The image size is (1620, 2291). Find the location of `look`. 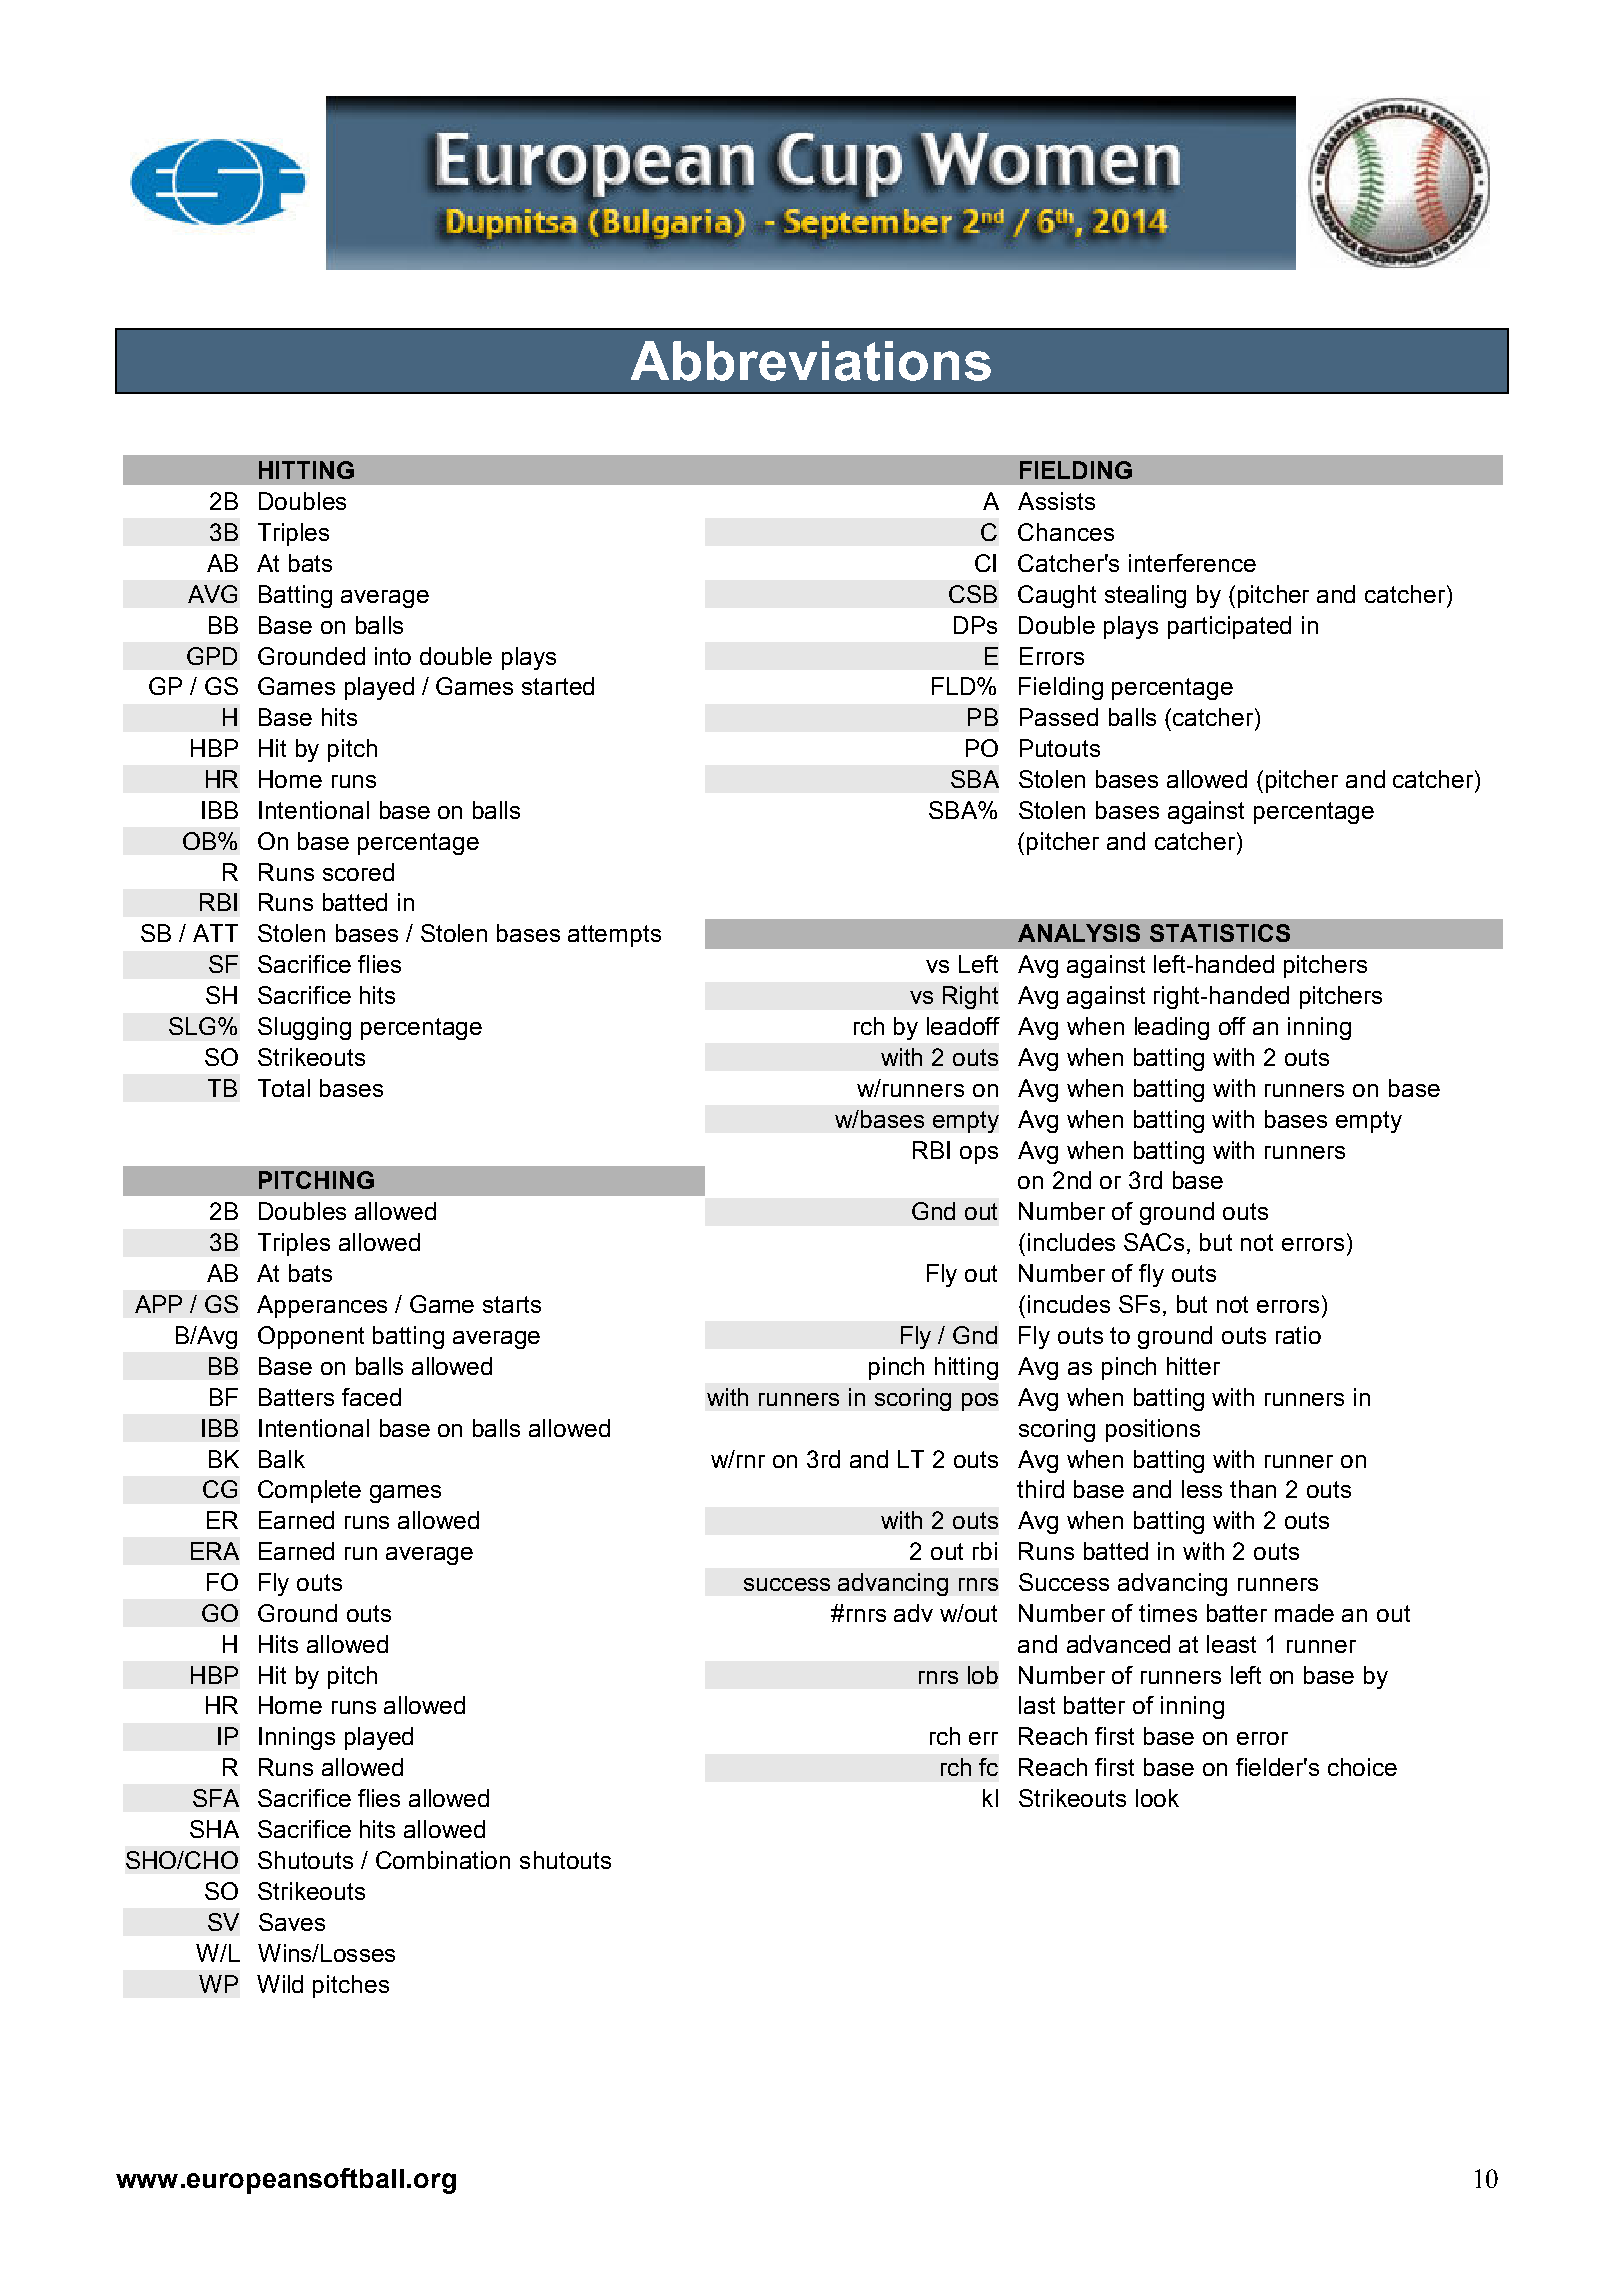

look is located at coordinates (1157, 1798).
